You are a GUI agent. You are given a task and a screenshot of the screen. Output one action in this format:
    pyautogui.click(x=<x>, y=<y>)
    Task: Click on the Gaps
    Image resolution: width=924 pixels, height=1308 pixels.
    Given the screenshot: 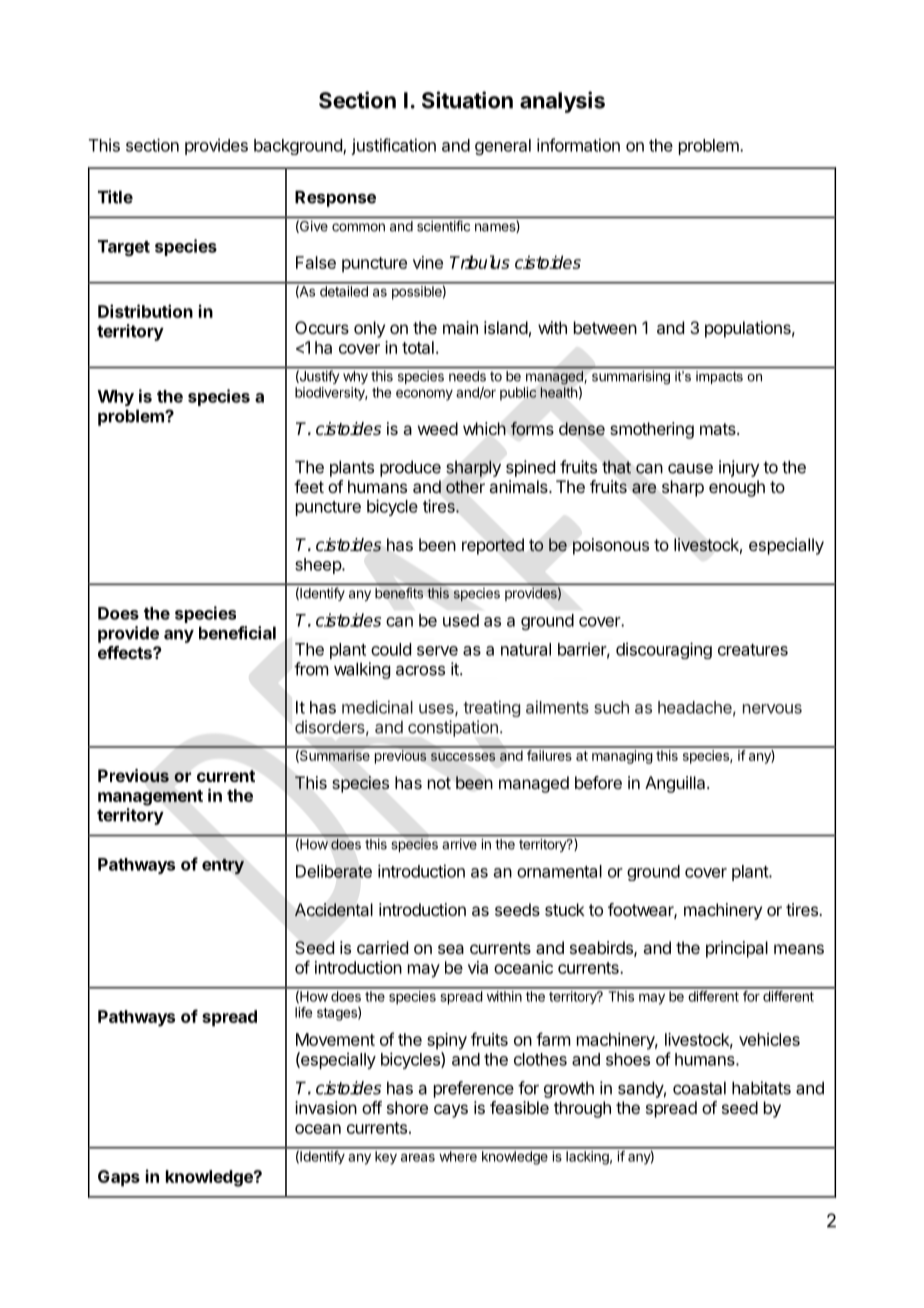 What is the action you would take?
    pyautogui.click(x=119, y=1178)
